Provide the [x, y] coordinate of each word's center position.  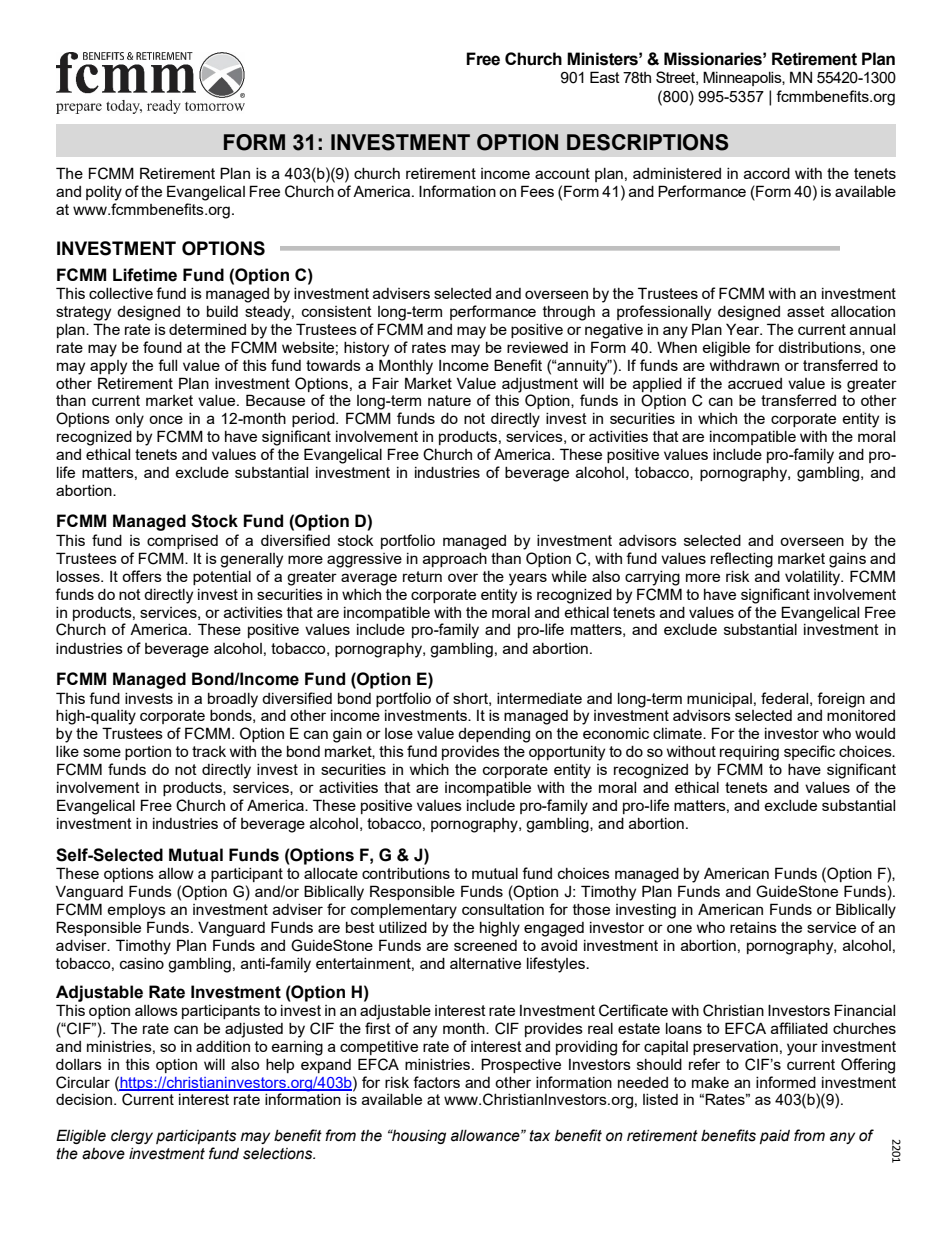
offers [142, 576]
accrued [755, 383]
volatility [814, 578]
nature [449, 400]
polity [104, 193]
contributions [406, 873]
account [562, 173]
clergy [132, 1137]
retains [753, 927]
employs [136, 911]
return [422, 576]
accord [767, 173]
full [167, 365]
